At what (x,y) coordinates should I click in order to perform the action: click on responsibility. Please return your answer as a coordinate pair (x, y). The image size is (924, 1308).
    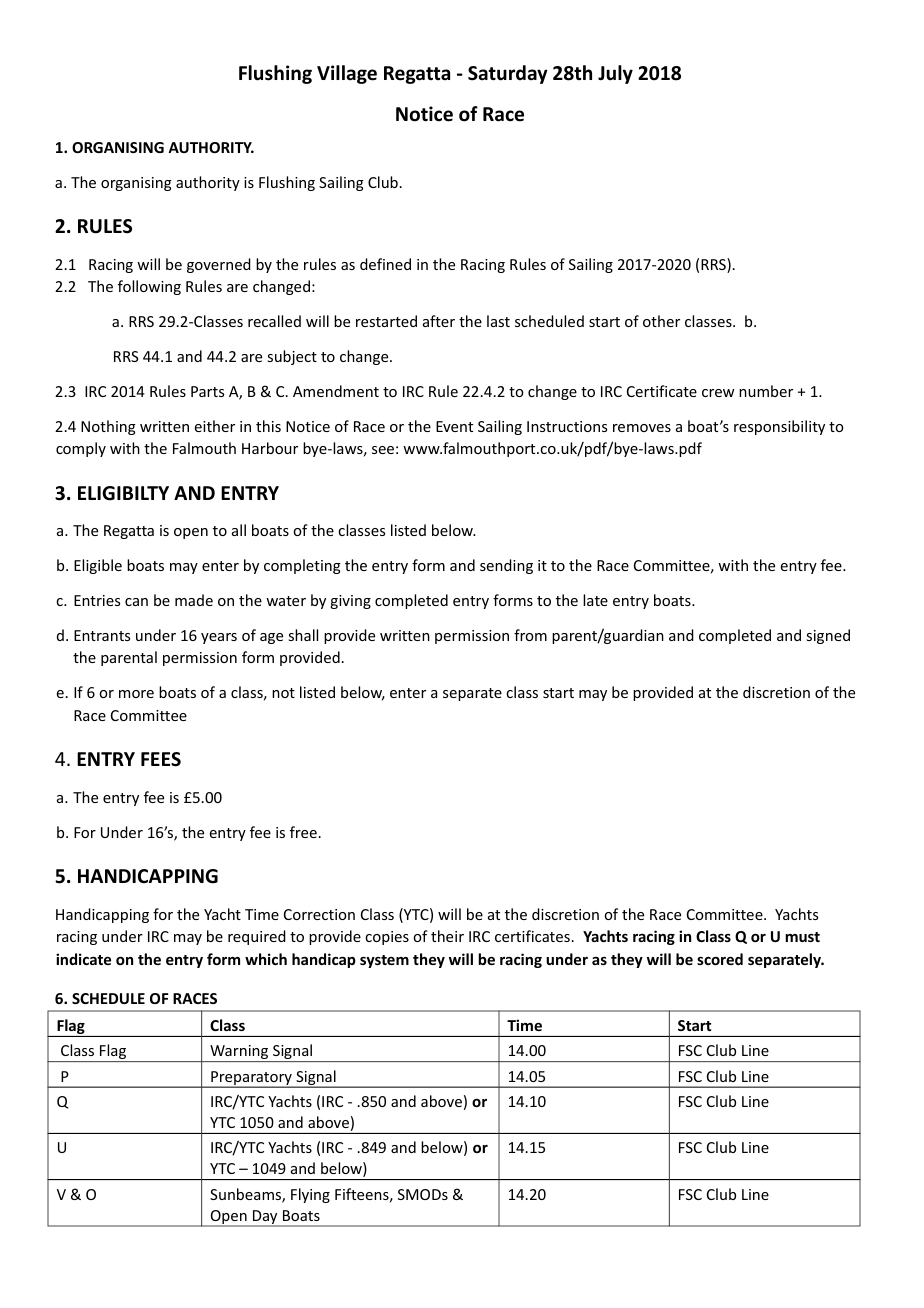
    Looking at the image, I should click on (779, 427).
